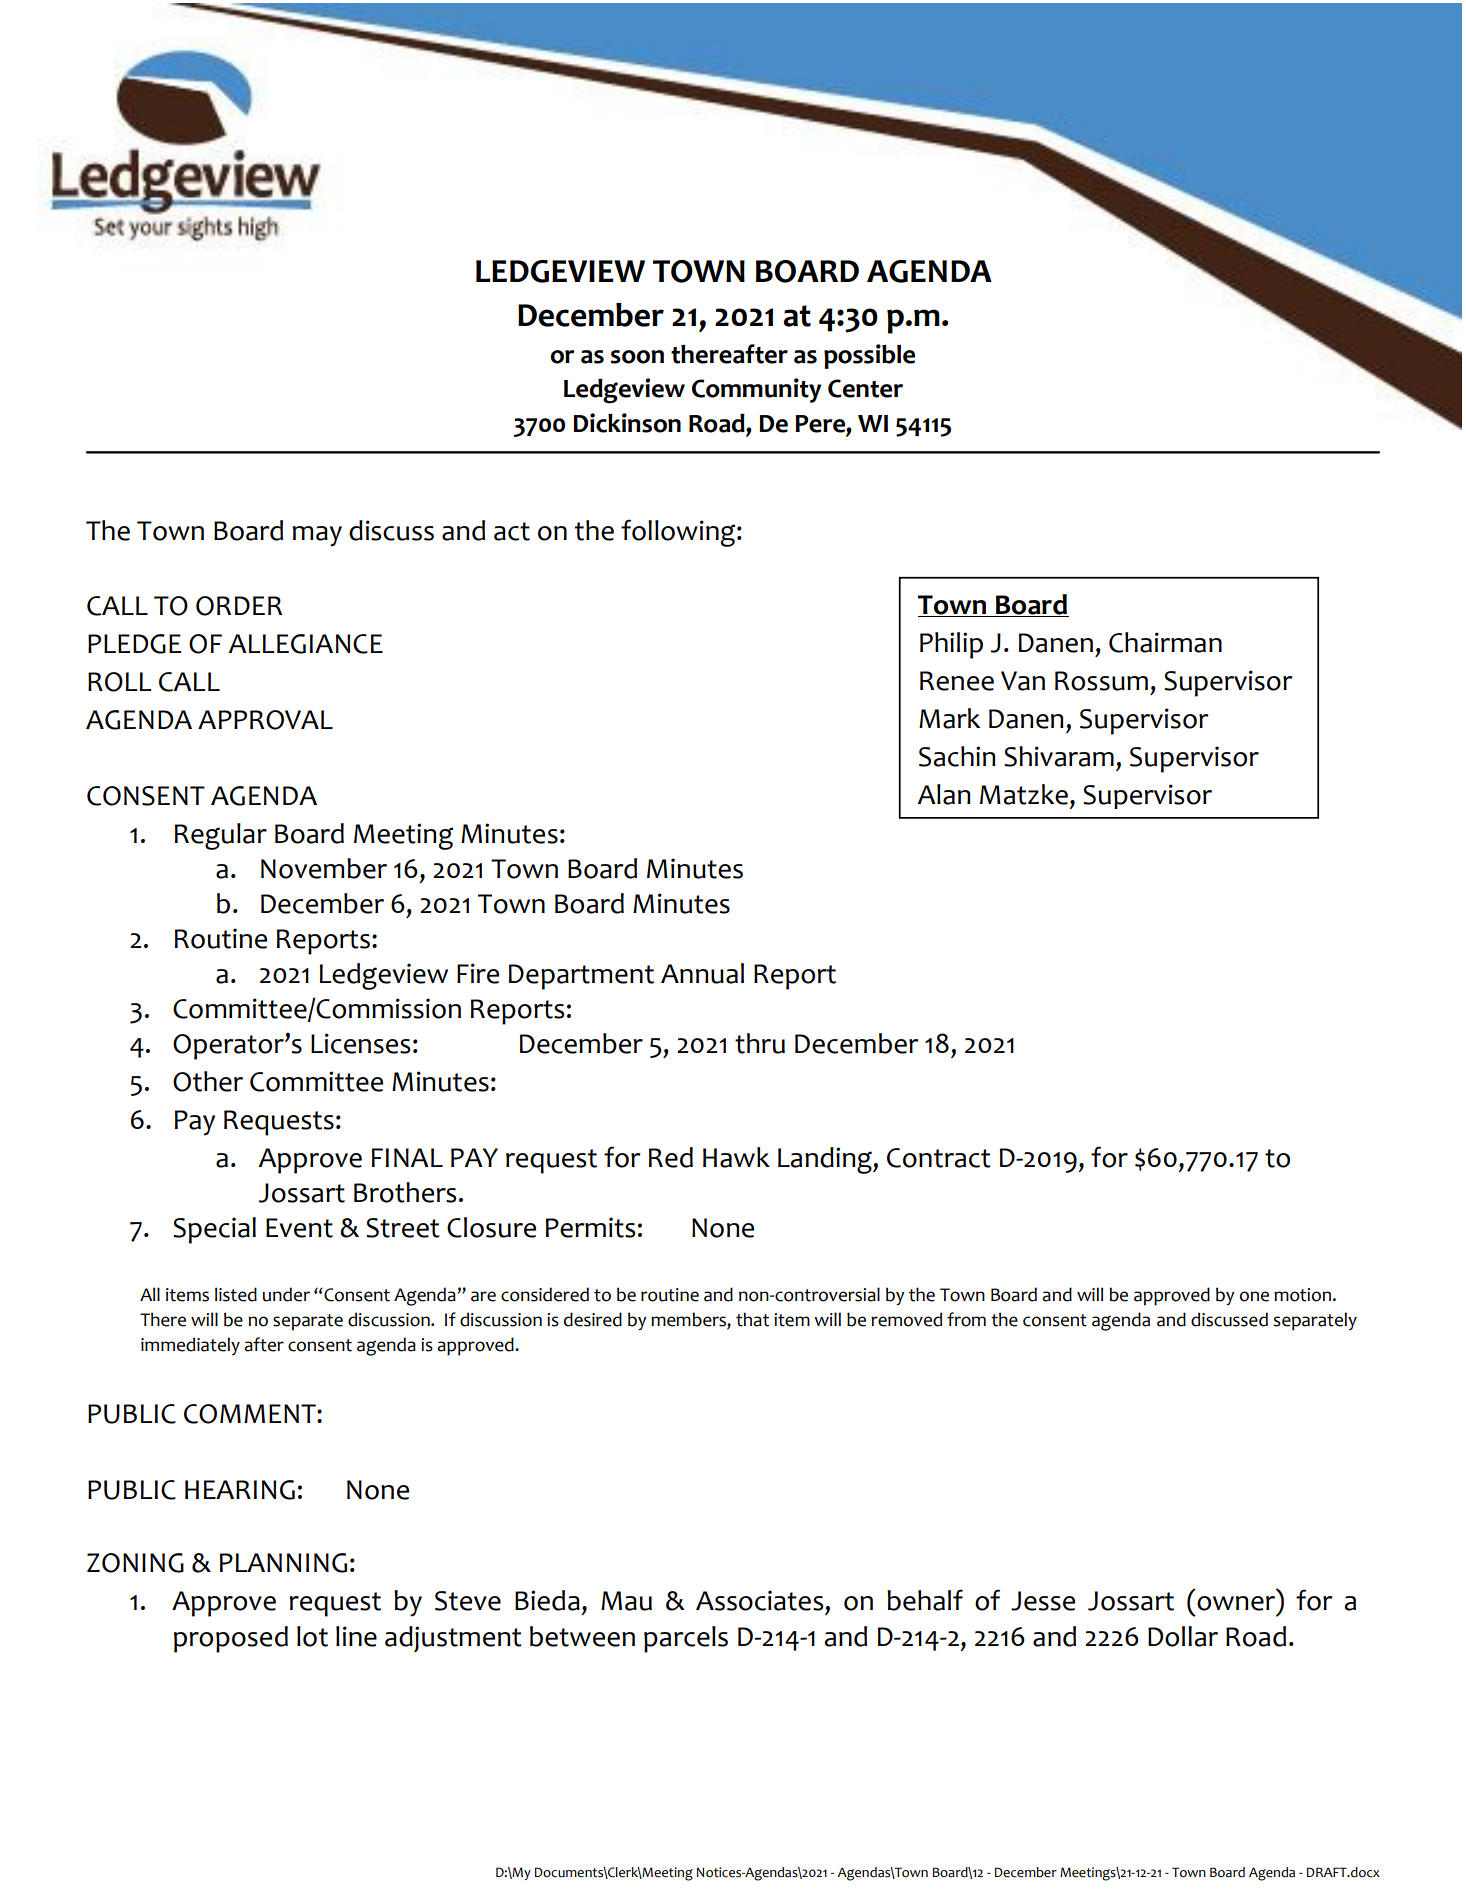 This image has height=1898, width=1466. Describe the element at coordinates (317, 536) in the image. I see `may` at that location.
